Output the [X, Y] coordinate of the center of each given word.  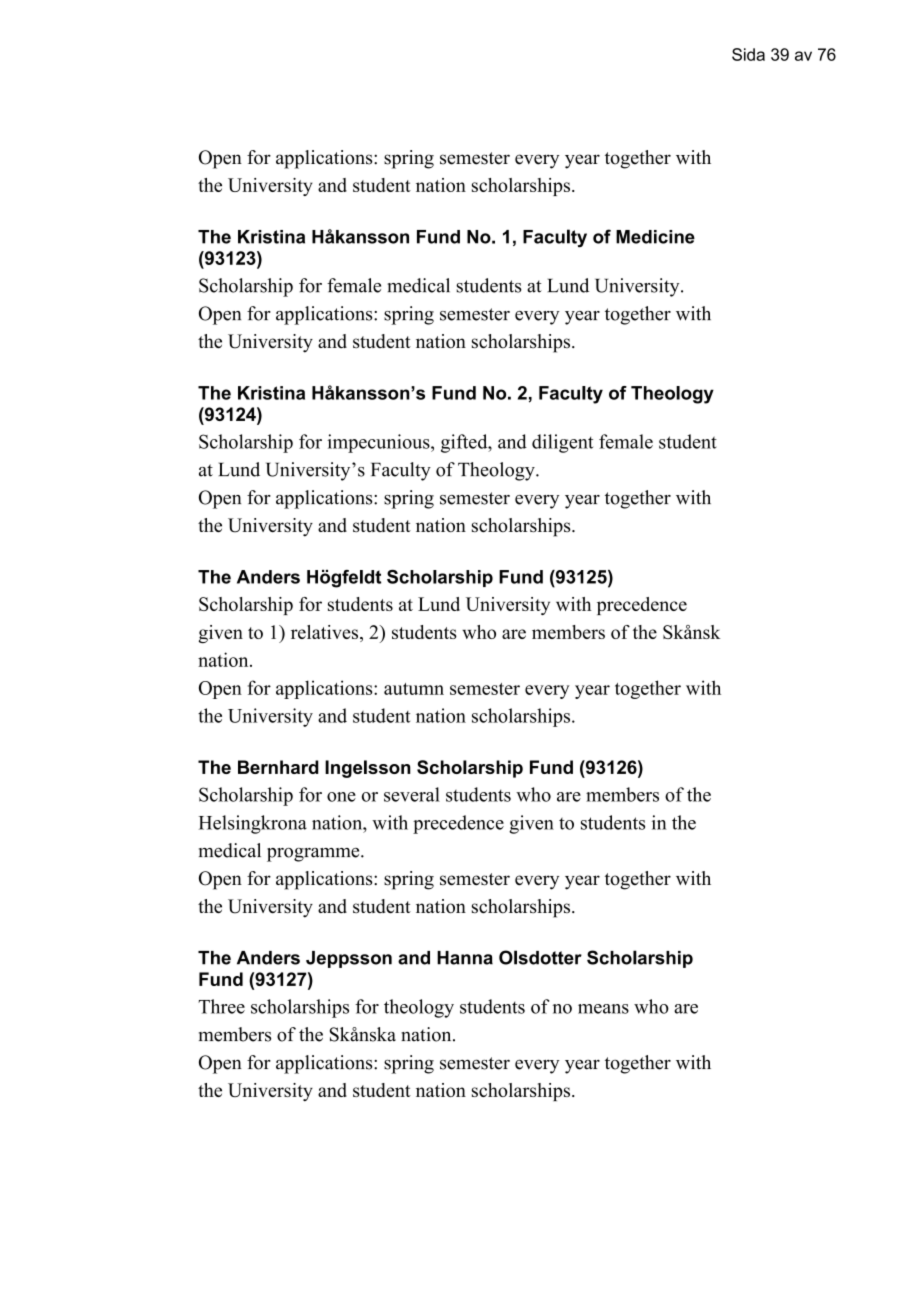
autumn [414, 689]
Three [221, 1006]
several [412, 794]
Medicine [655, 237]
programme [314, 855]
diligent [562, 443]
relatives [326, 633]
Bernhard [278, 767]
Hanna [465, 958]
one [341, 797]
